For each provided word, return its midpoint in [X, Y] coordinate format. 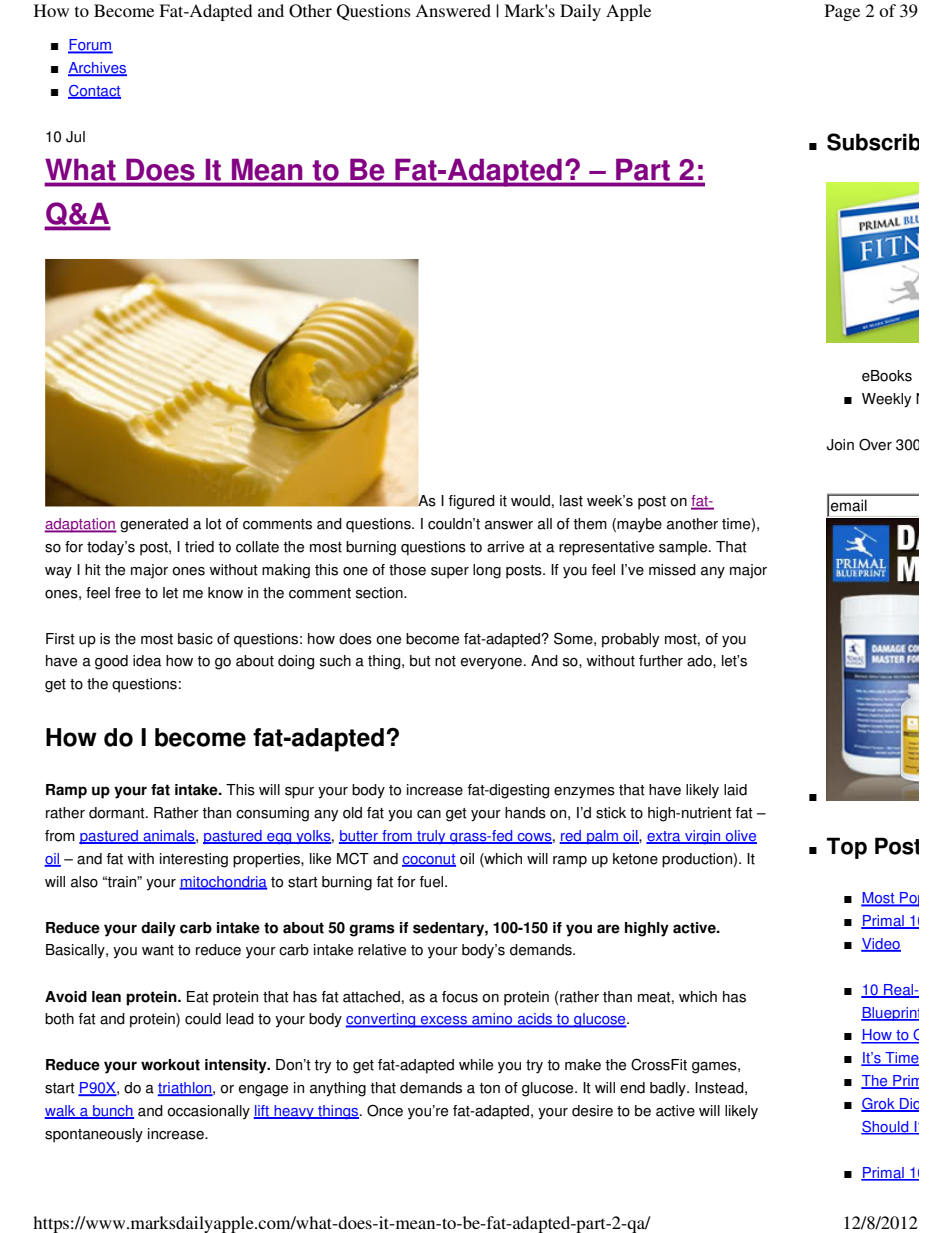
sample [684, 548]
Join [840, 445]
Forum [90, 46]
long [487, 571]
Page [842, 12]
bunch [112, 1112]
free [128, 593]
